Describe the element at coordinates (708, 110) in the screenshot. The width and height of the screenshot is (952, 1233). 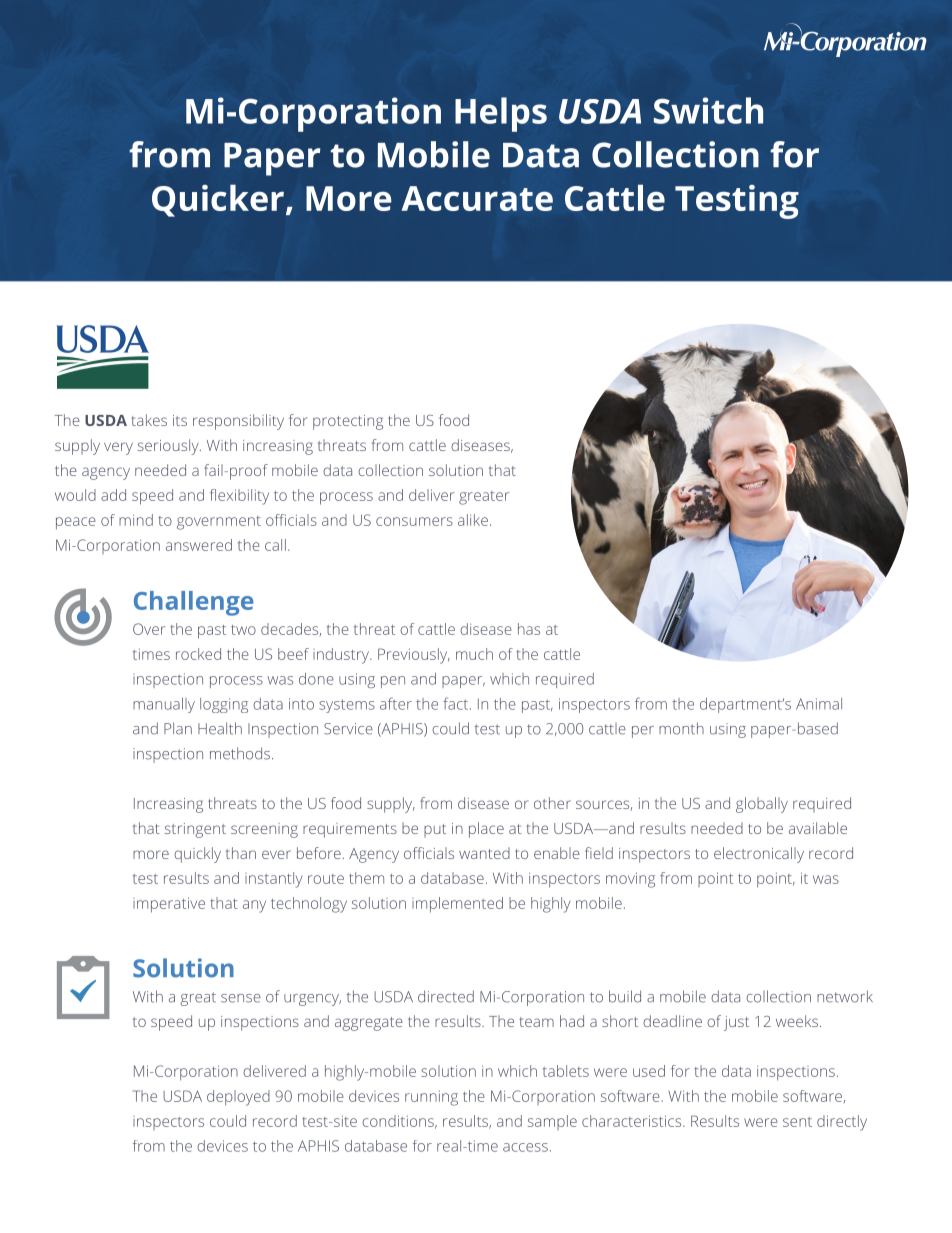
I see `Switch` at that location.
